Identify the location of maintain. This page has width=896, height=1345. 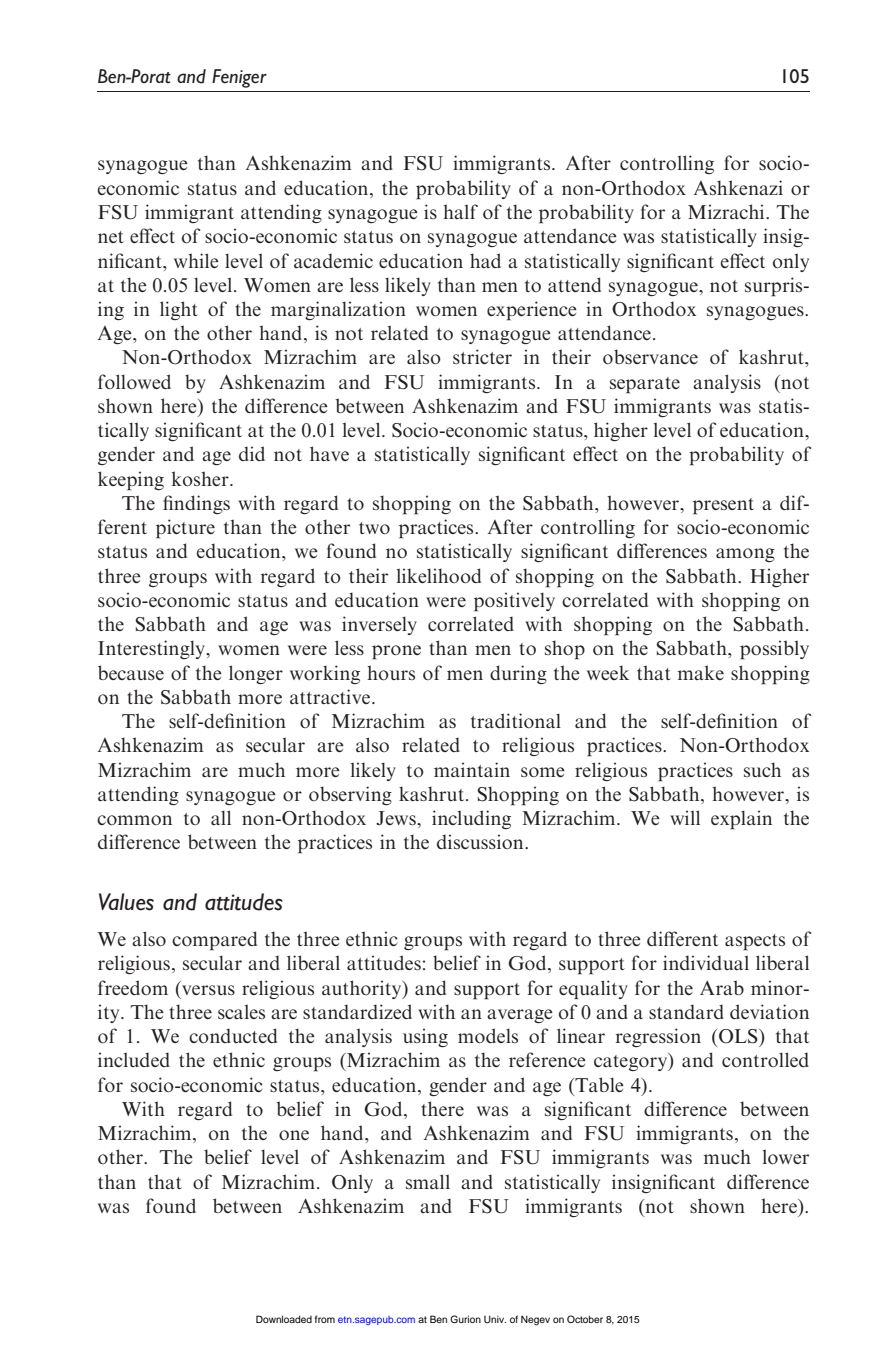
(472, 769).
